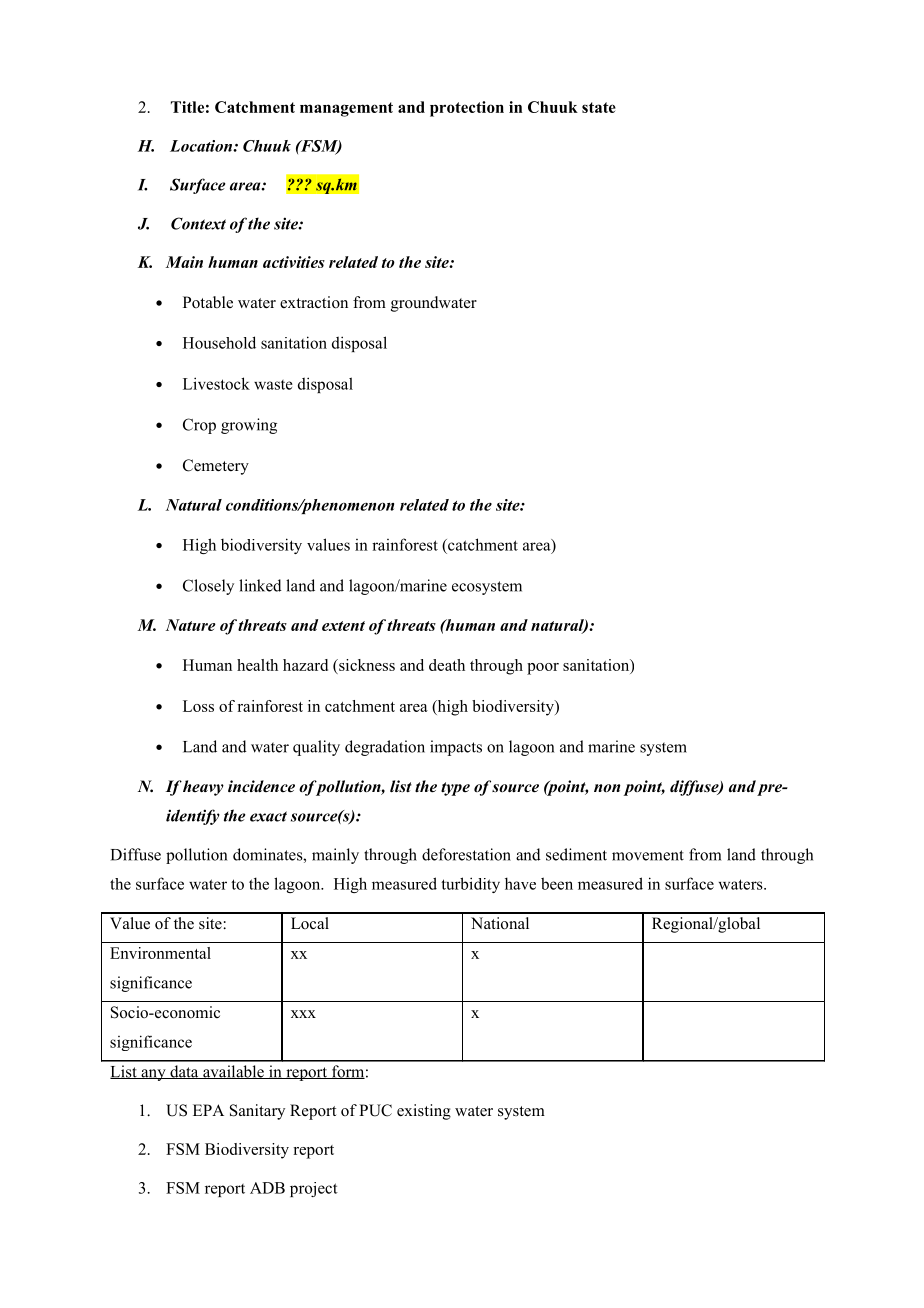  I want to click on EPA, so click(208, 1110).
